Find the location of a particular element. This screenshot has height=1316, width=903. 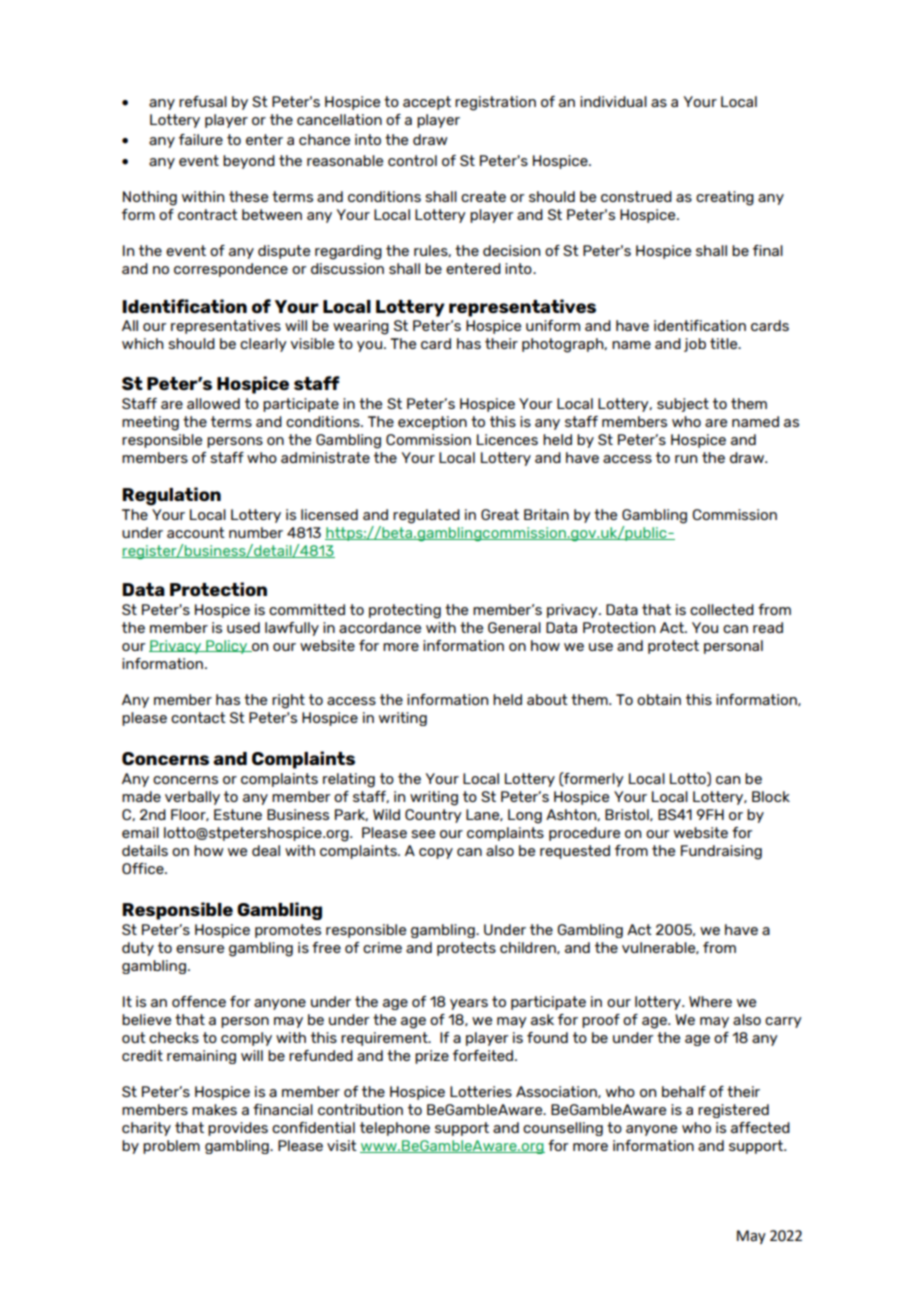

behalf is located at coordinates (684, 1091).
